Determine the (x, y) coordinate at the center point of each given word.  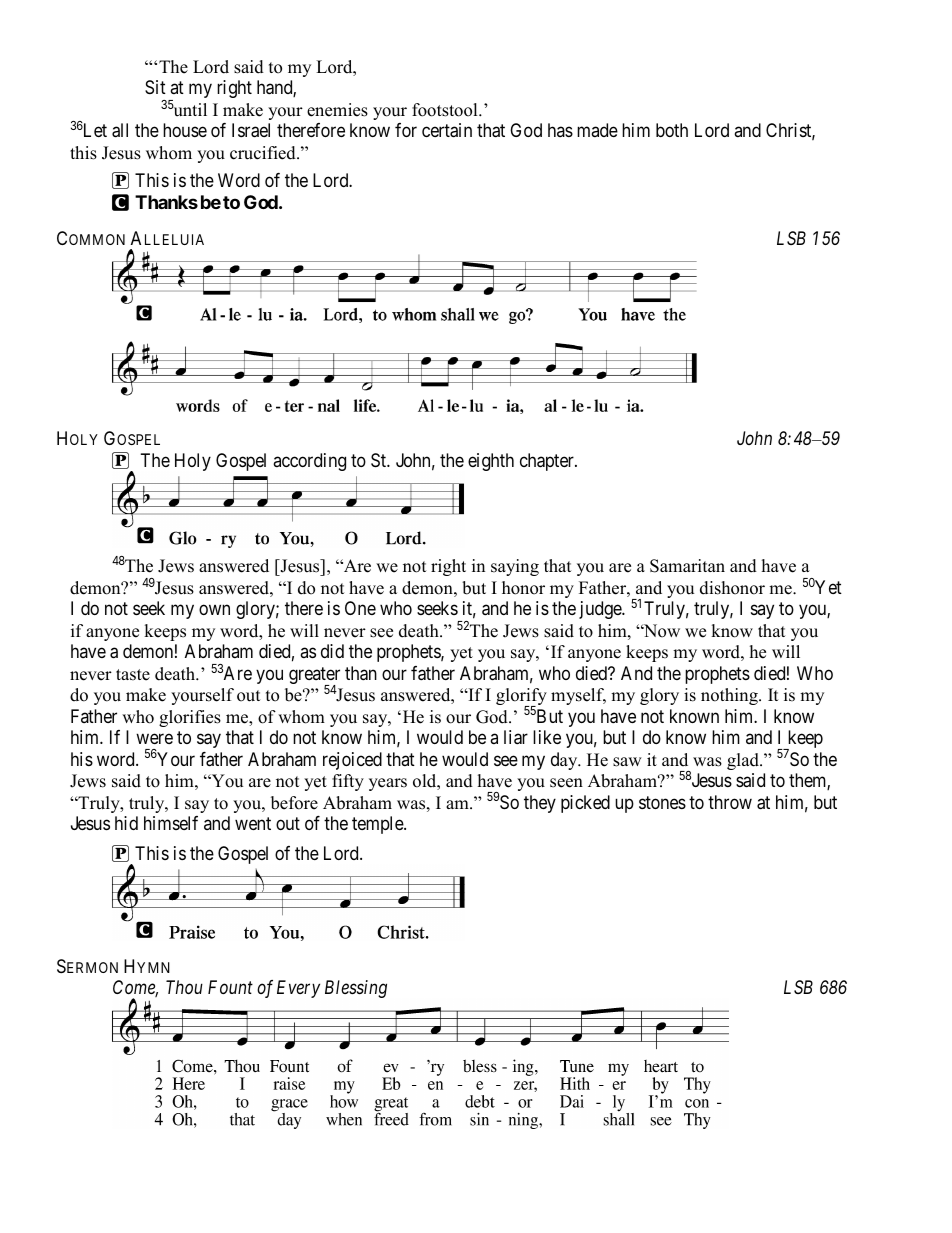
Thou (184, 987)
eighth (491, 462)
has (560, 130)
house (185, 130)
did (332, 651)
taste (133, 675)
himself (171, 823)
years (388, 784)
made (597, 130)
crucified (264, 153)
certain (447, 130)
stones (662, 802)
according (309, 462)
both (672, 130)
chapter (548, 462)
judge (601, 610)
